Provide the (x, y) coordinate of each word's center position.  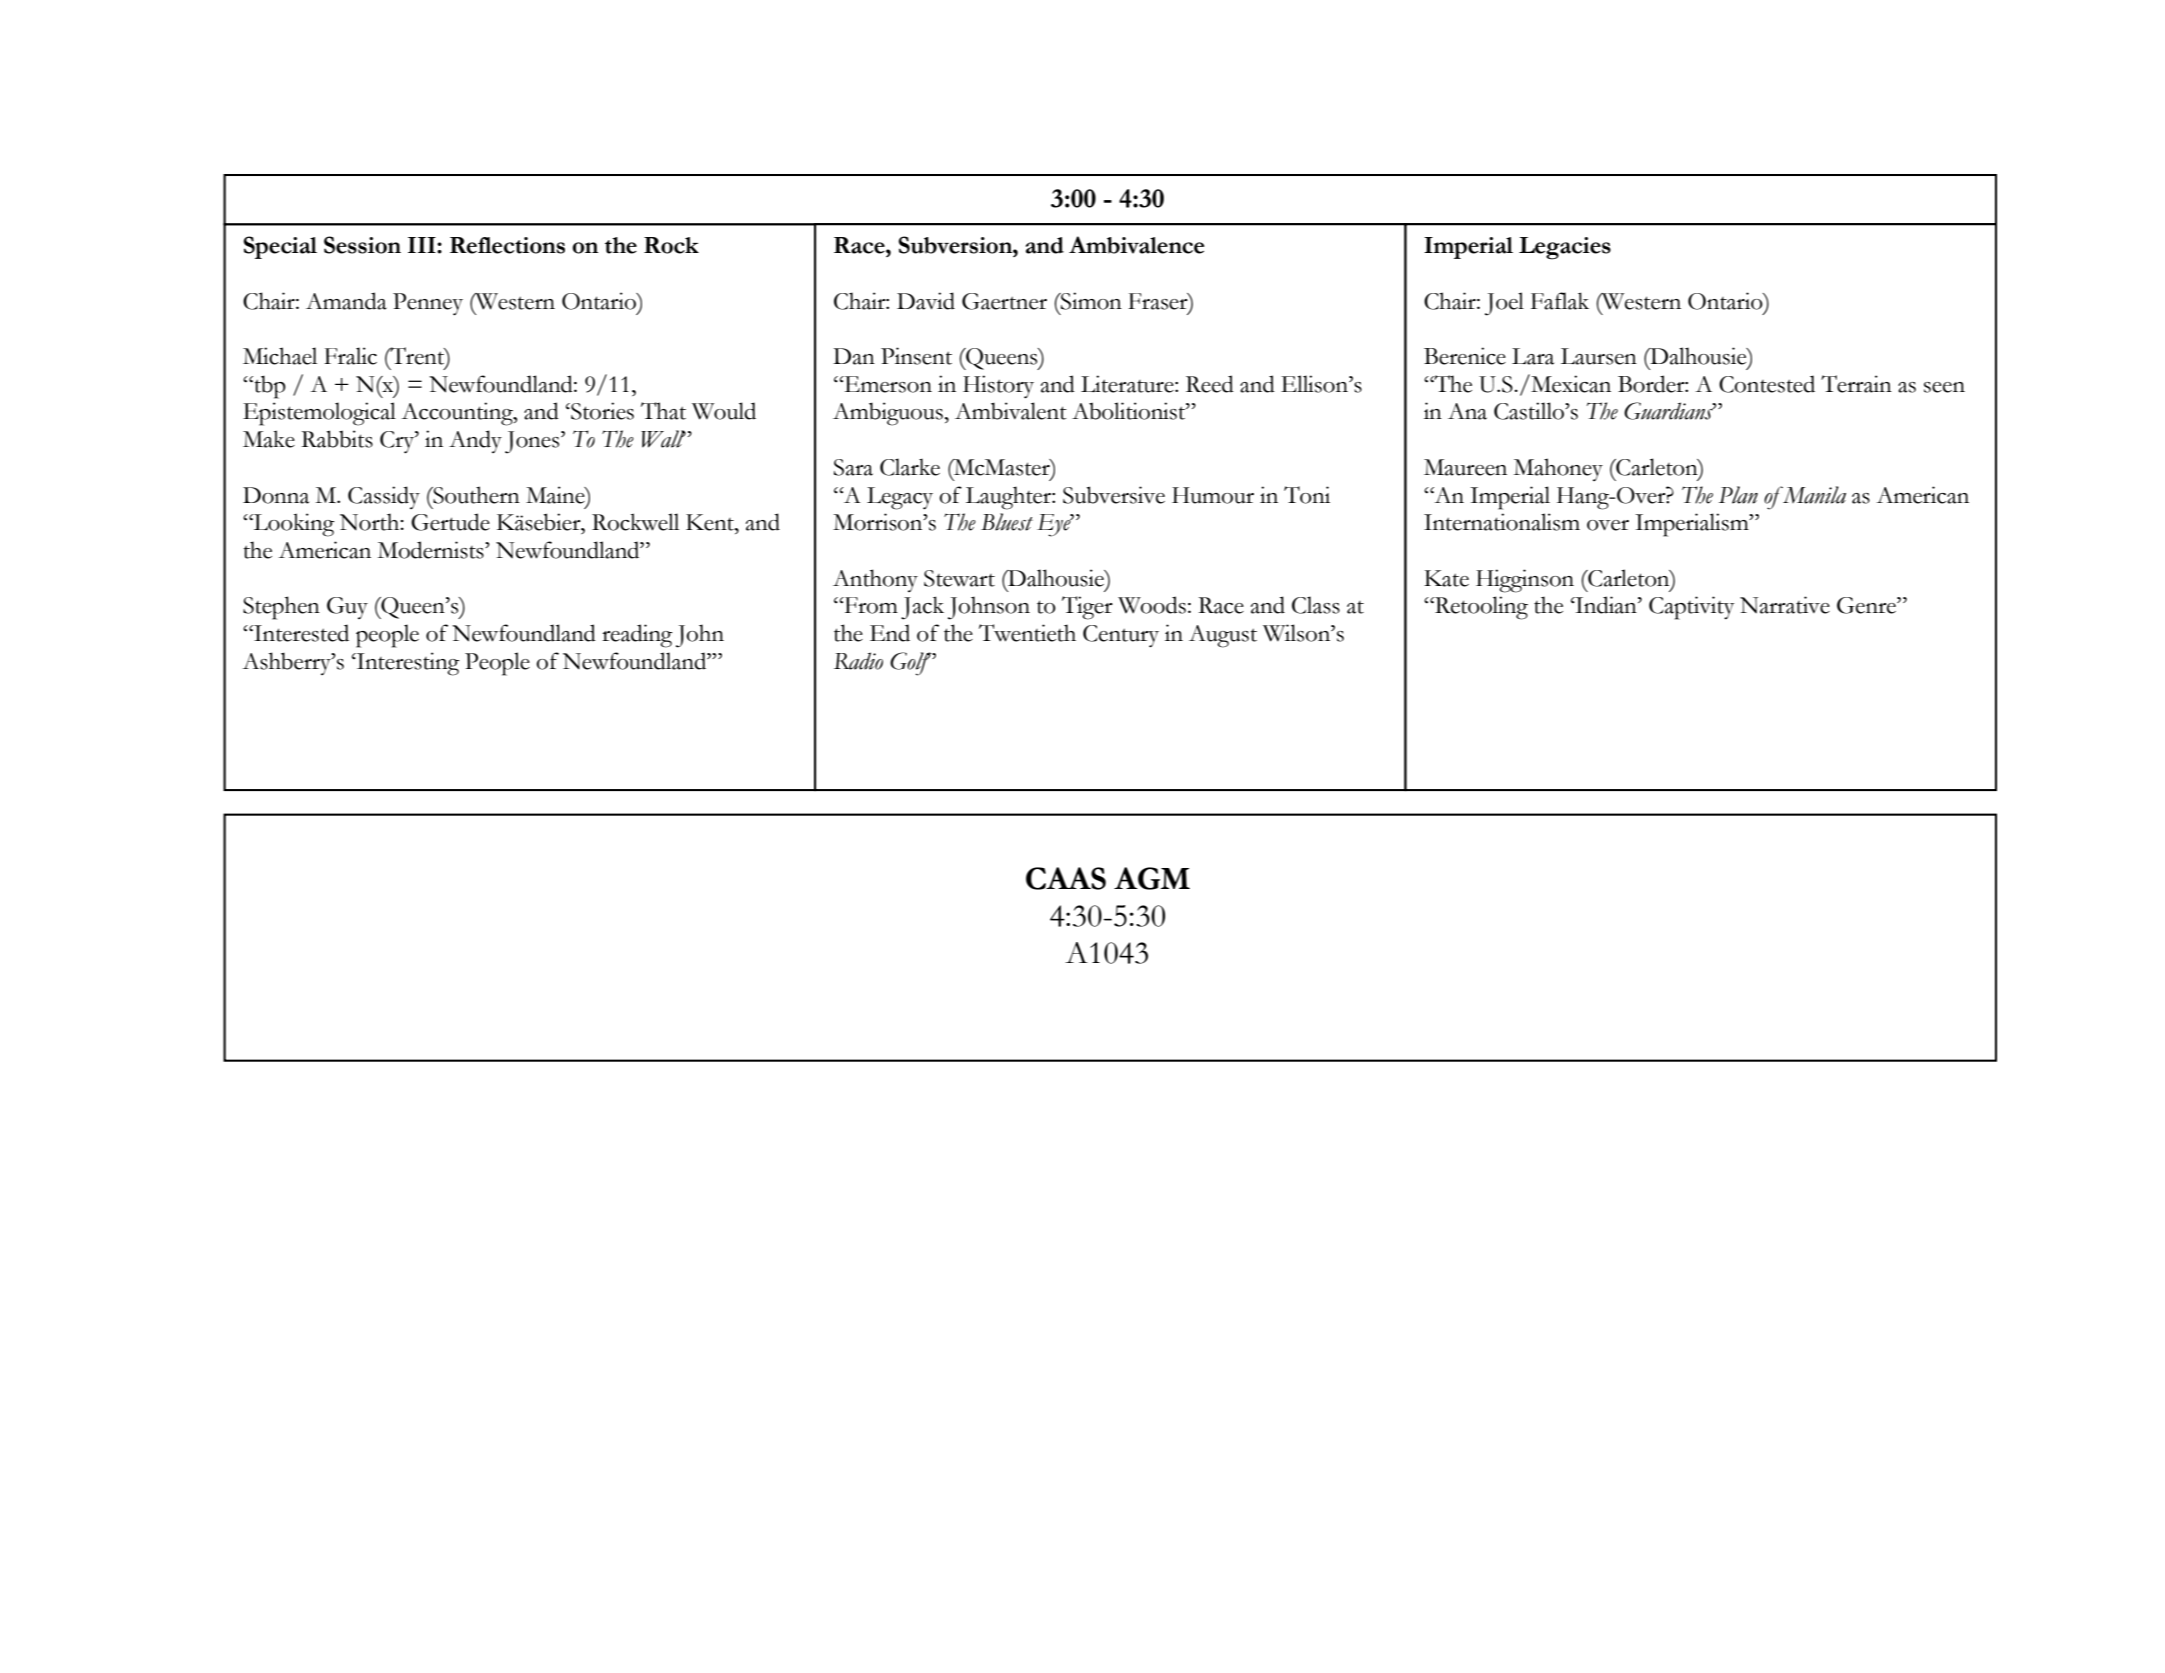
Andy (475, 441)
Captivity (1691, 608)
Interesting (407, 664)
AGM (1152, 878)
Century (1121, 636)
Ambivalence (1137, 245)
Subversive (1114, 495)
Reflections (507, 245)
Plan (1738, 495)
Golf (912, 664)
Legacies (1565, 248)
